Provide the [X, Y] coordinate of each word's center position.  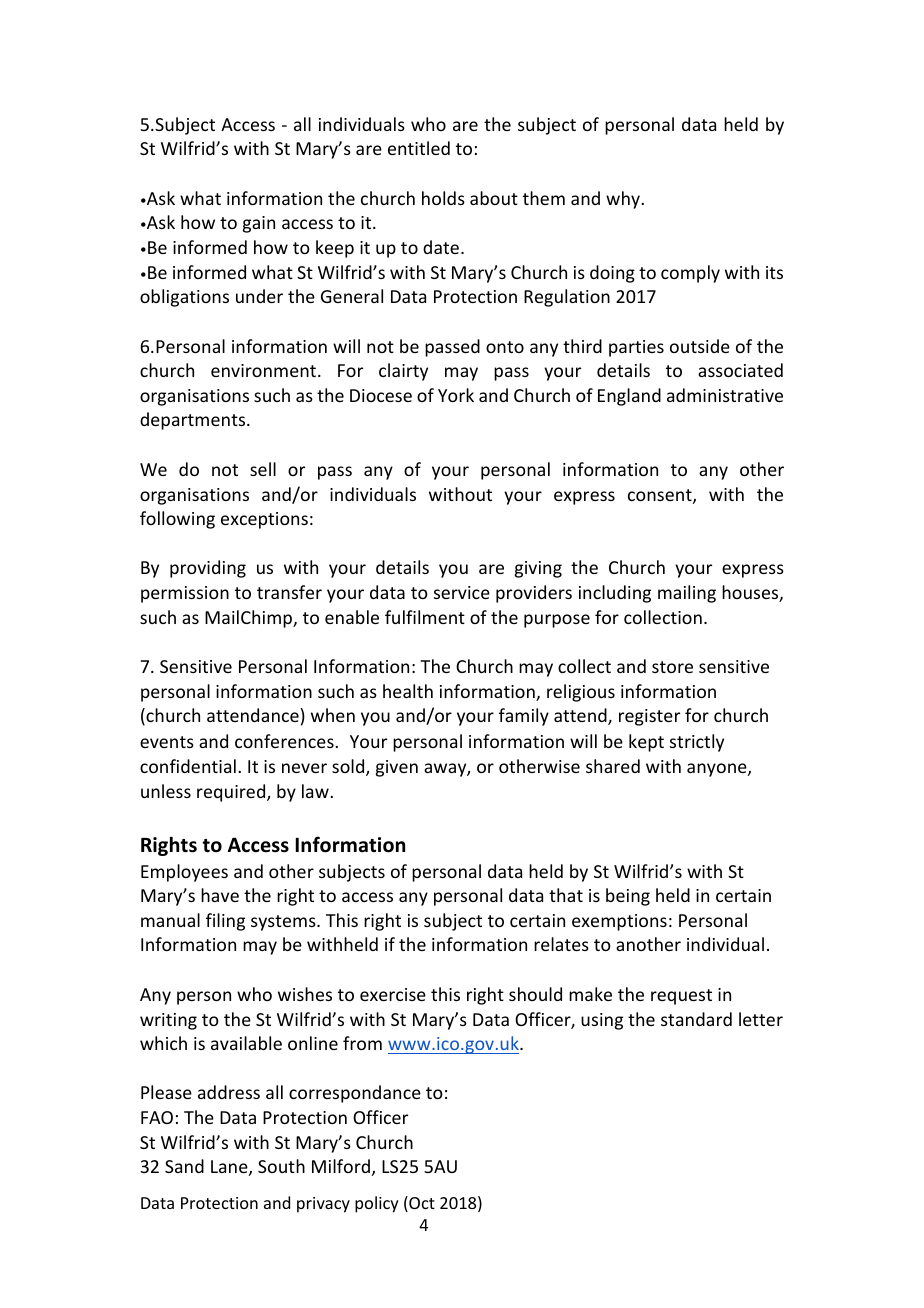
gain [259, 224]
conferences [284, 741]
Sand [184, 1166]
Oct [421, 1204]
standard [696, 1019]
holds [443, 198]
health [408, 691]
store [672, 667]
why [623, 200]
